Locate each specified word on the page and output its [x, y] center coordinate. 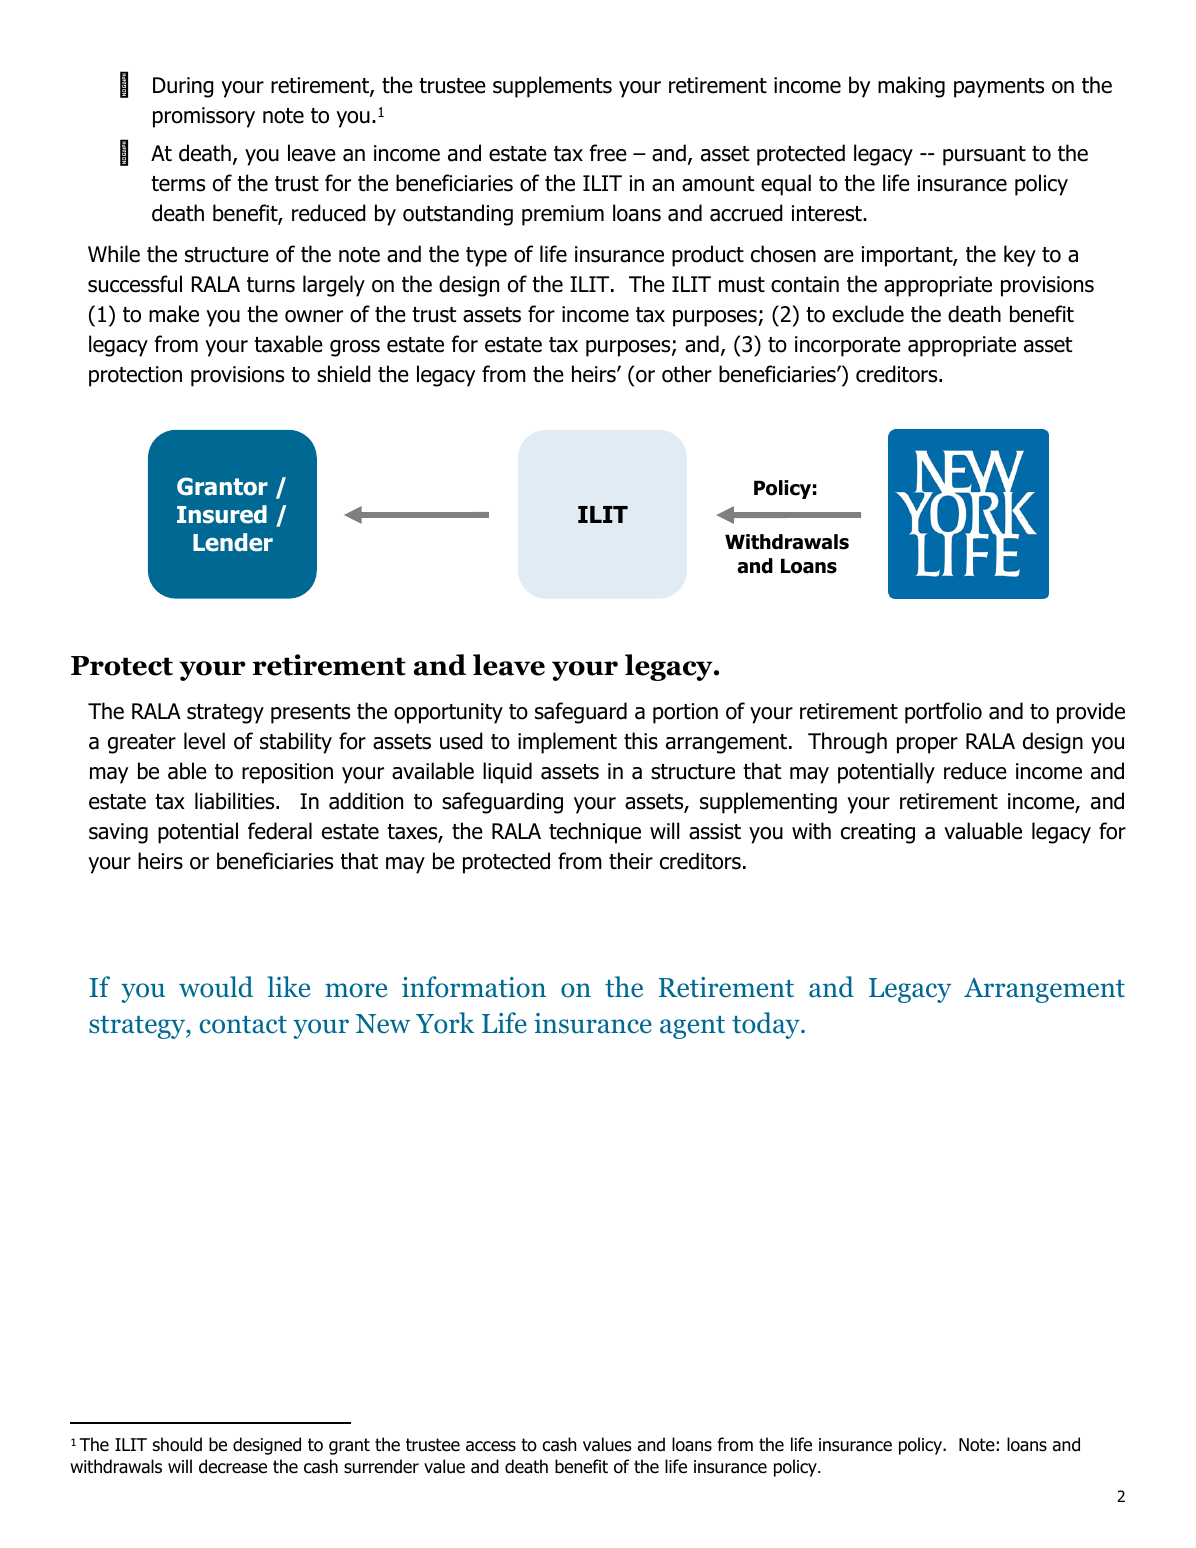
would [216, 987]
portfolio [943, 713]
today [767, 1025]
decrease [233, 1466]
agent [692, 1027]
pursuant [984, 156]
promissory [204, 117]
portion [685, 713]
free [608, 153]
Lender [233, 542]
